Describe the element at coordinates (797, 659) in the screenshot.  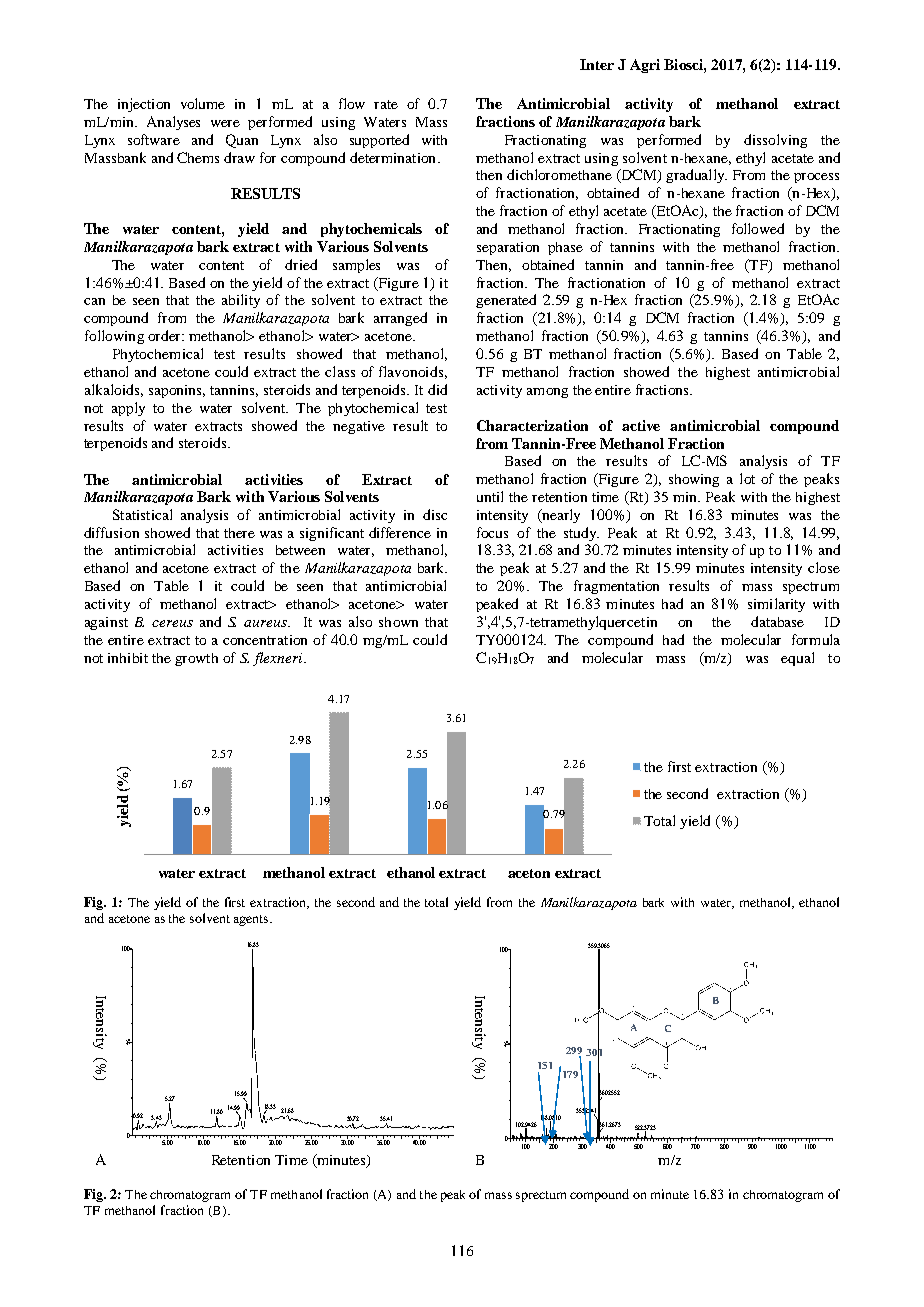
I see `equal` at that location.
